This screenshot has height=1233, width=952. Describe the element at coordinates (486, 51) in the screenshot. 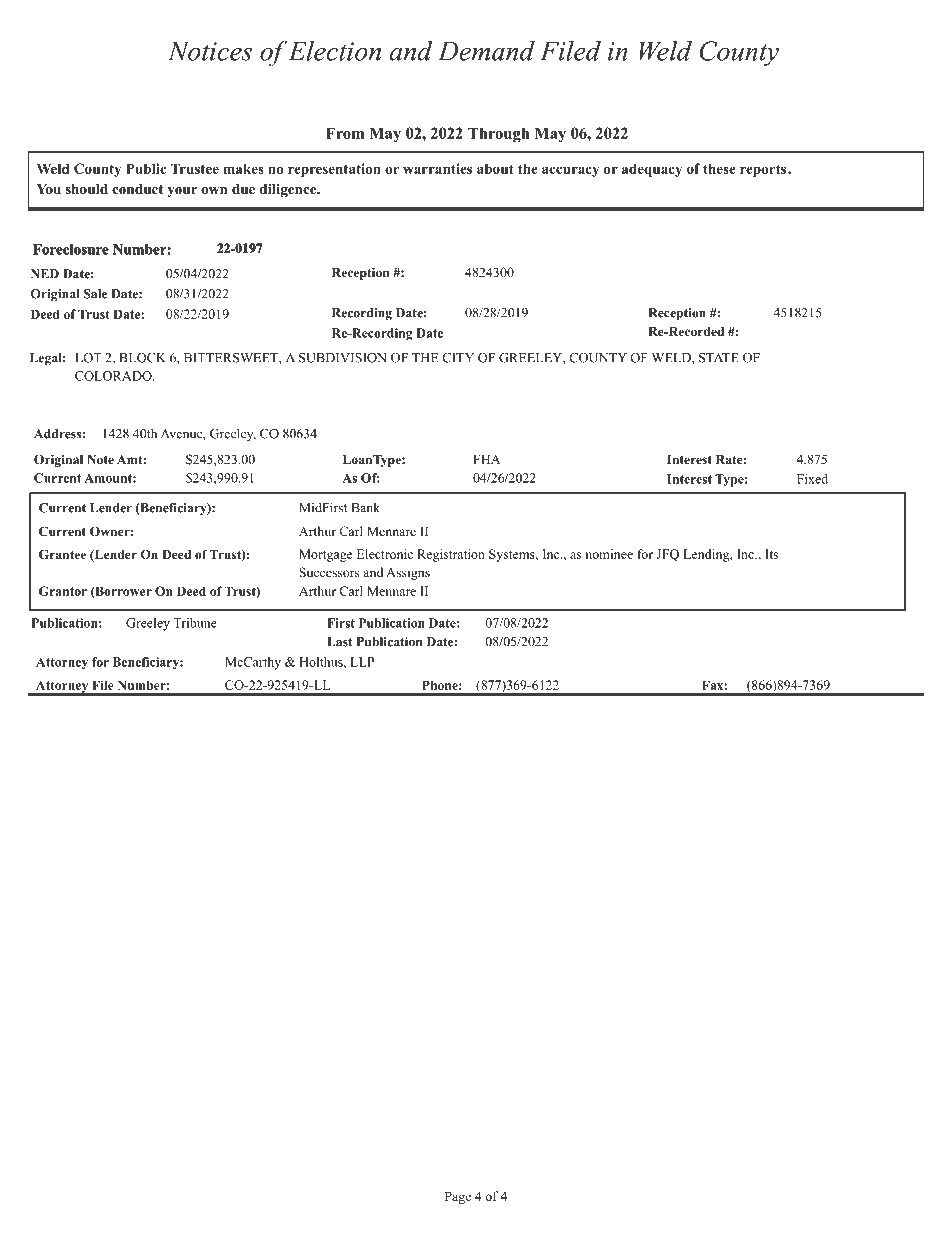

I see `Demand` at that location.
